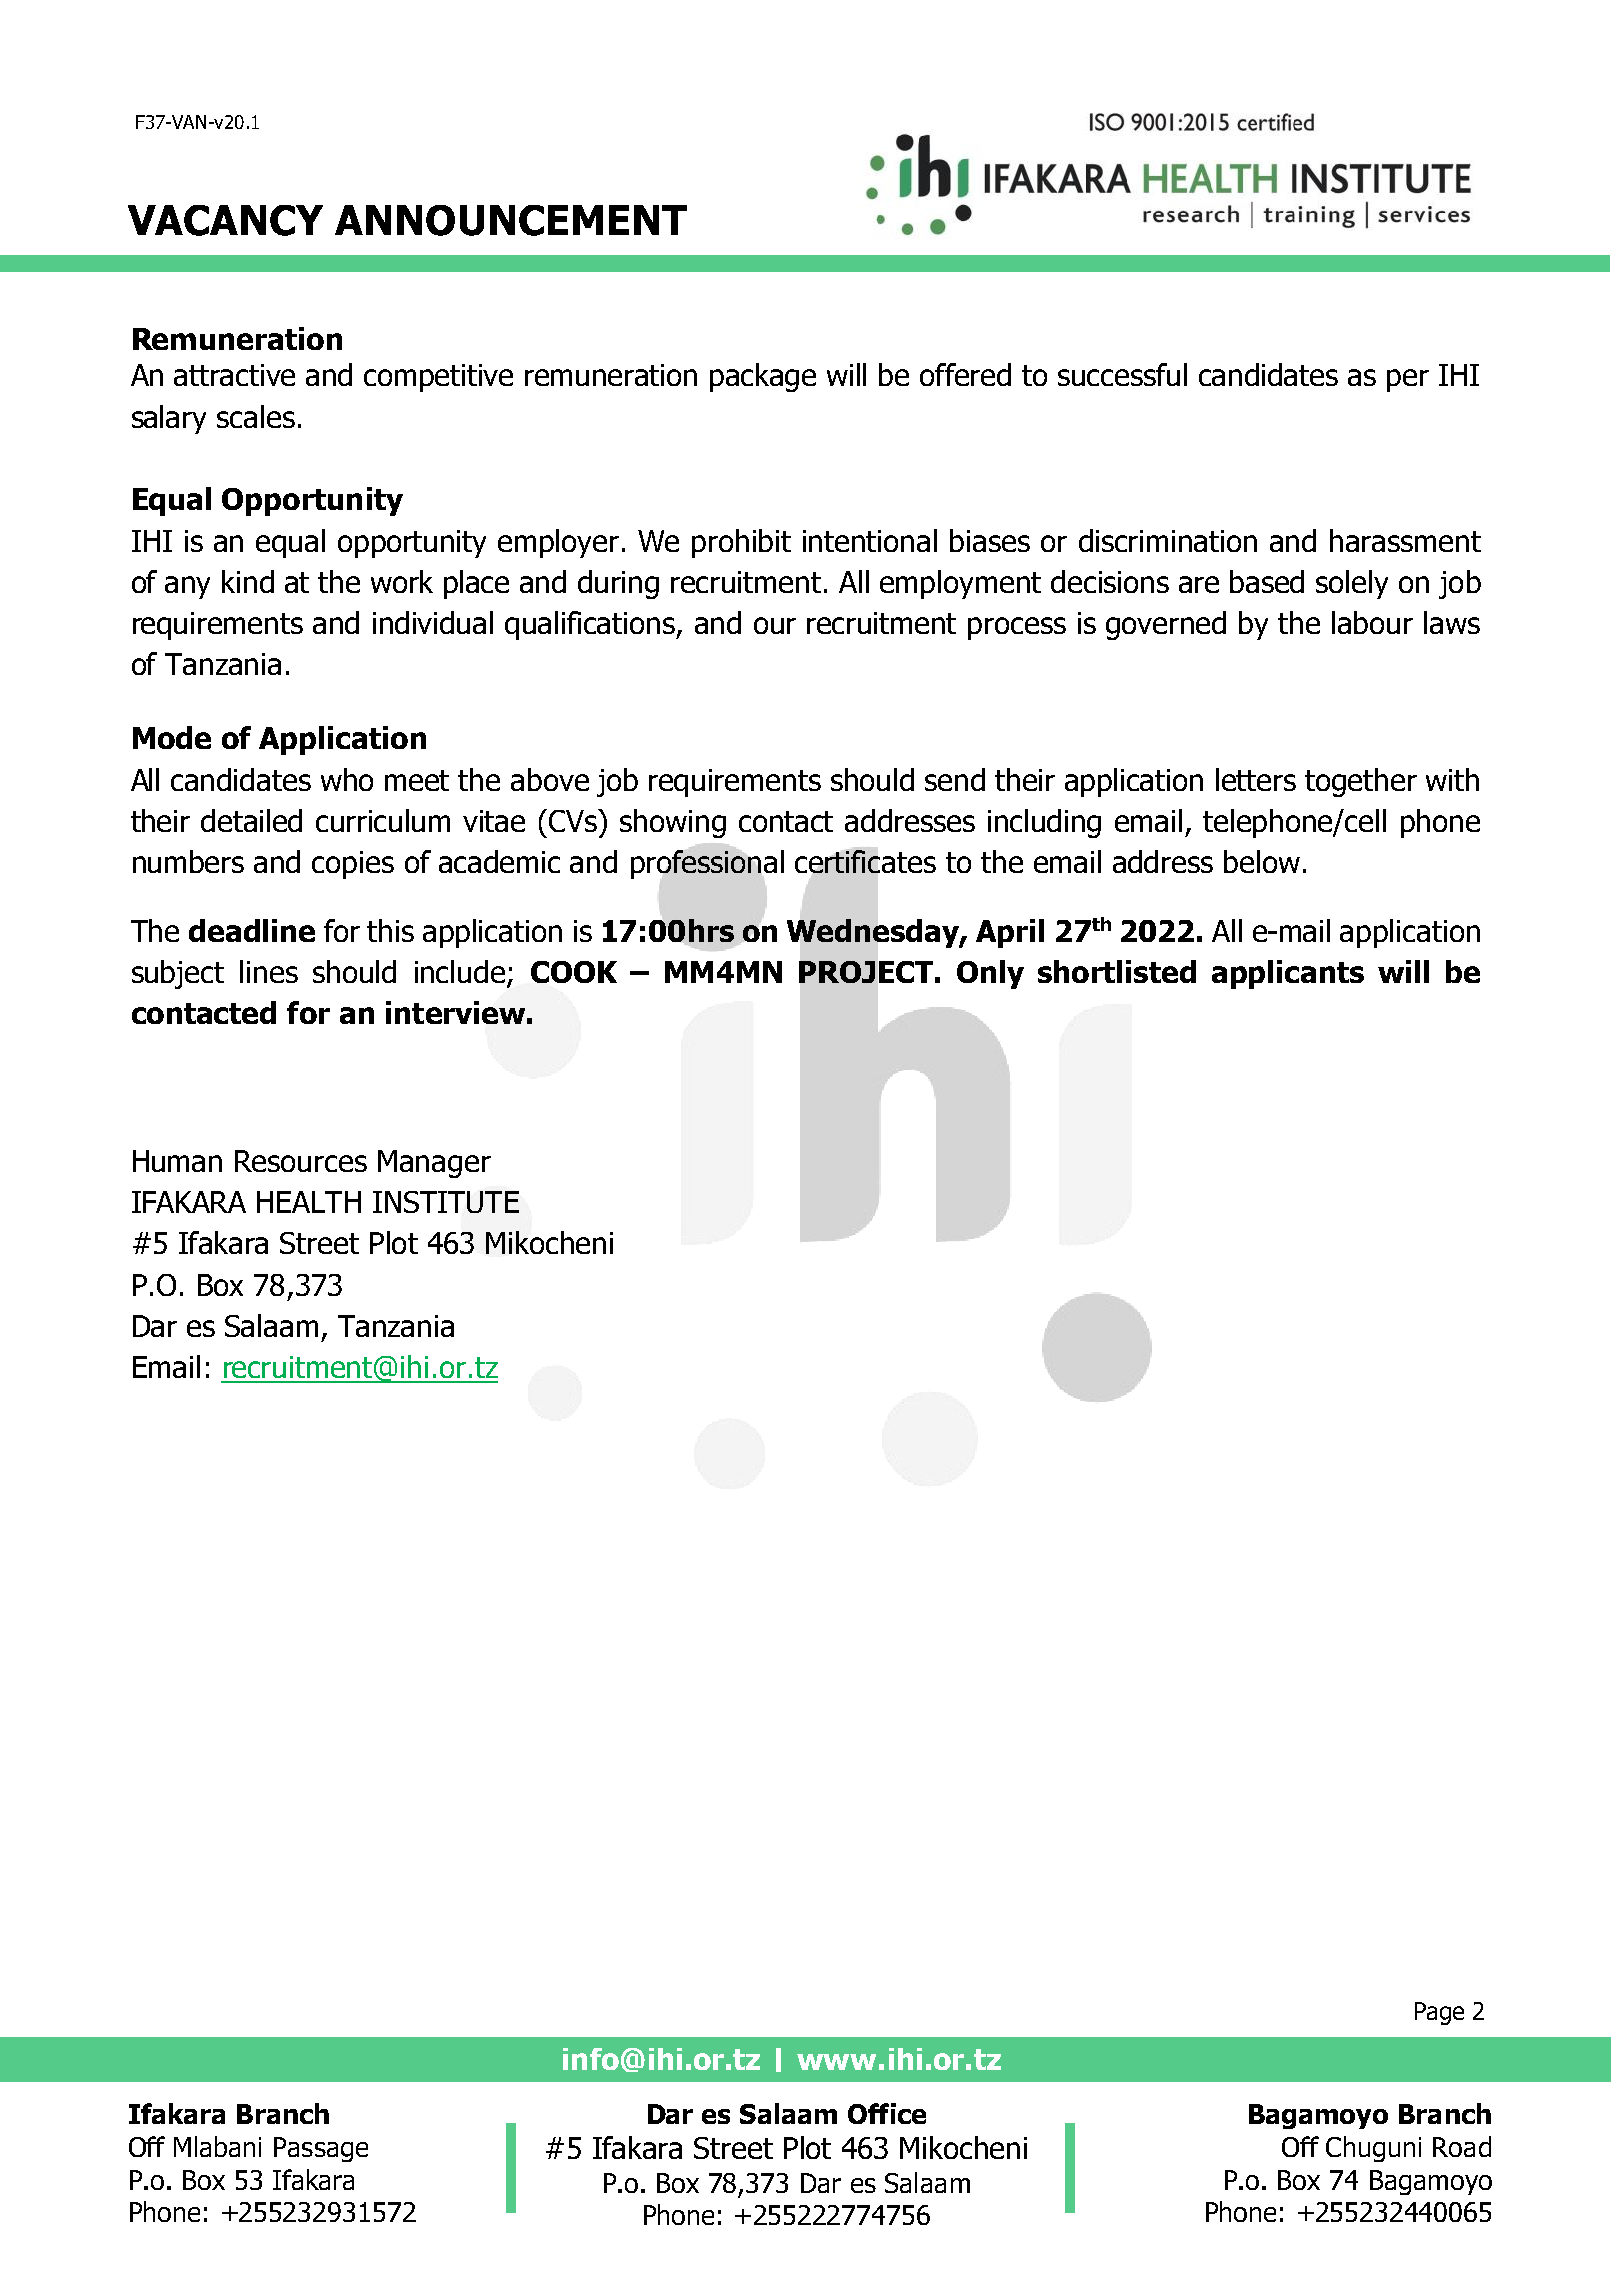  Describe the element at coordinates (763, 377) in the image. I see `package` at that location.
